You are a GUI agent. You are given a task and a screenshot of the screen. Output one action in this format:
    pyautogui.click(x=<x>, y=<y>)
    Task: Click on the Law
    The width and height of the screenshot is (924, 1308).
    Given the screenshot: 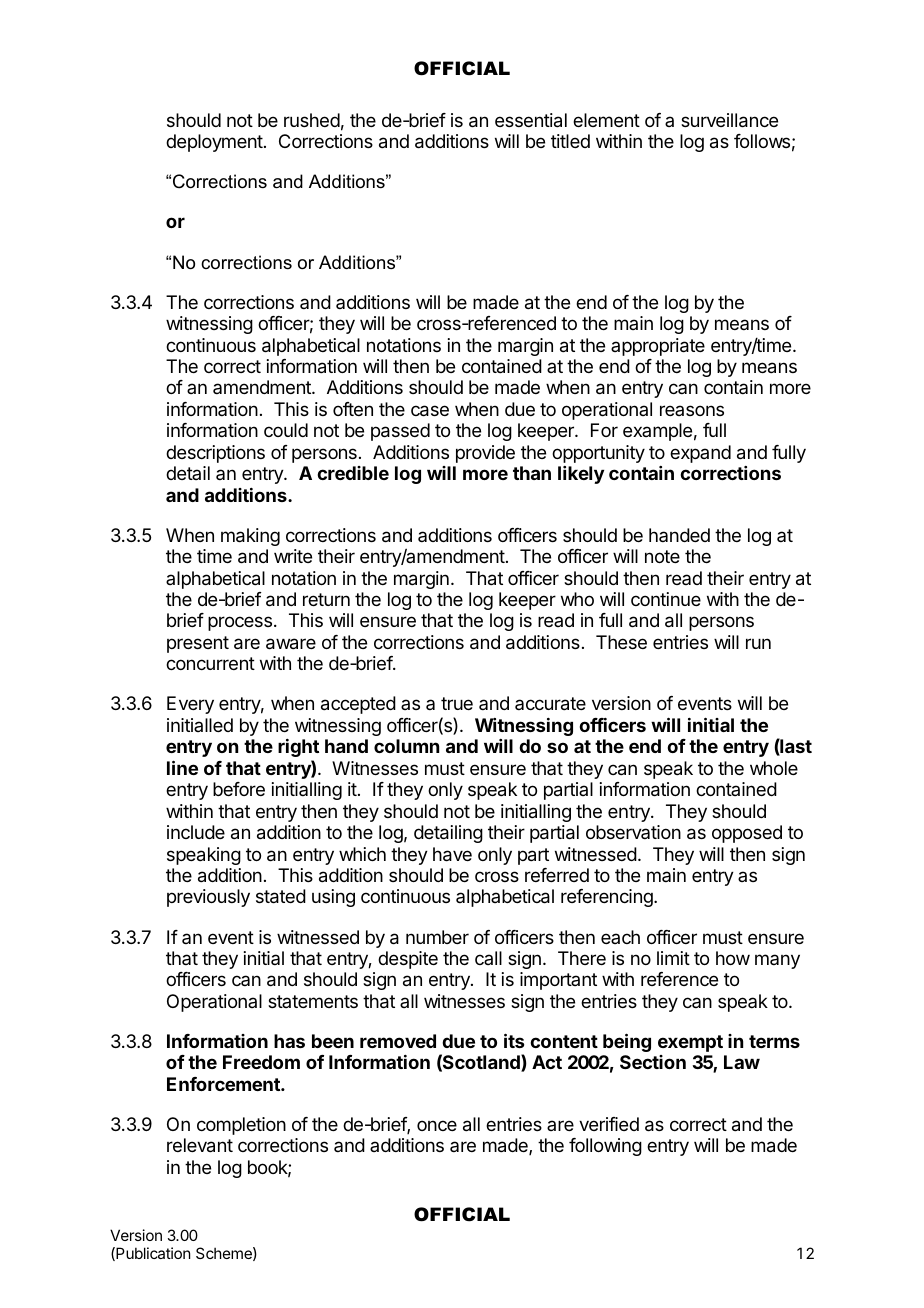 What is the action you would take?
    pyautogui.click(x=742, y=1062)
